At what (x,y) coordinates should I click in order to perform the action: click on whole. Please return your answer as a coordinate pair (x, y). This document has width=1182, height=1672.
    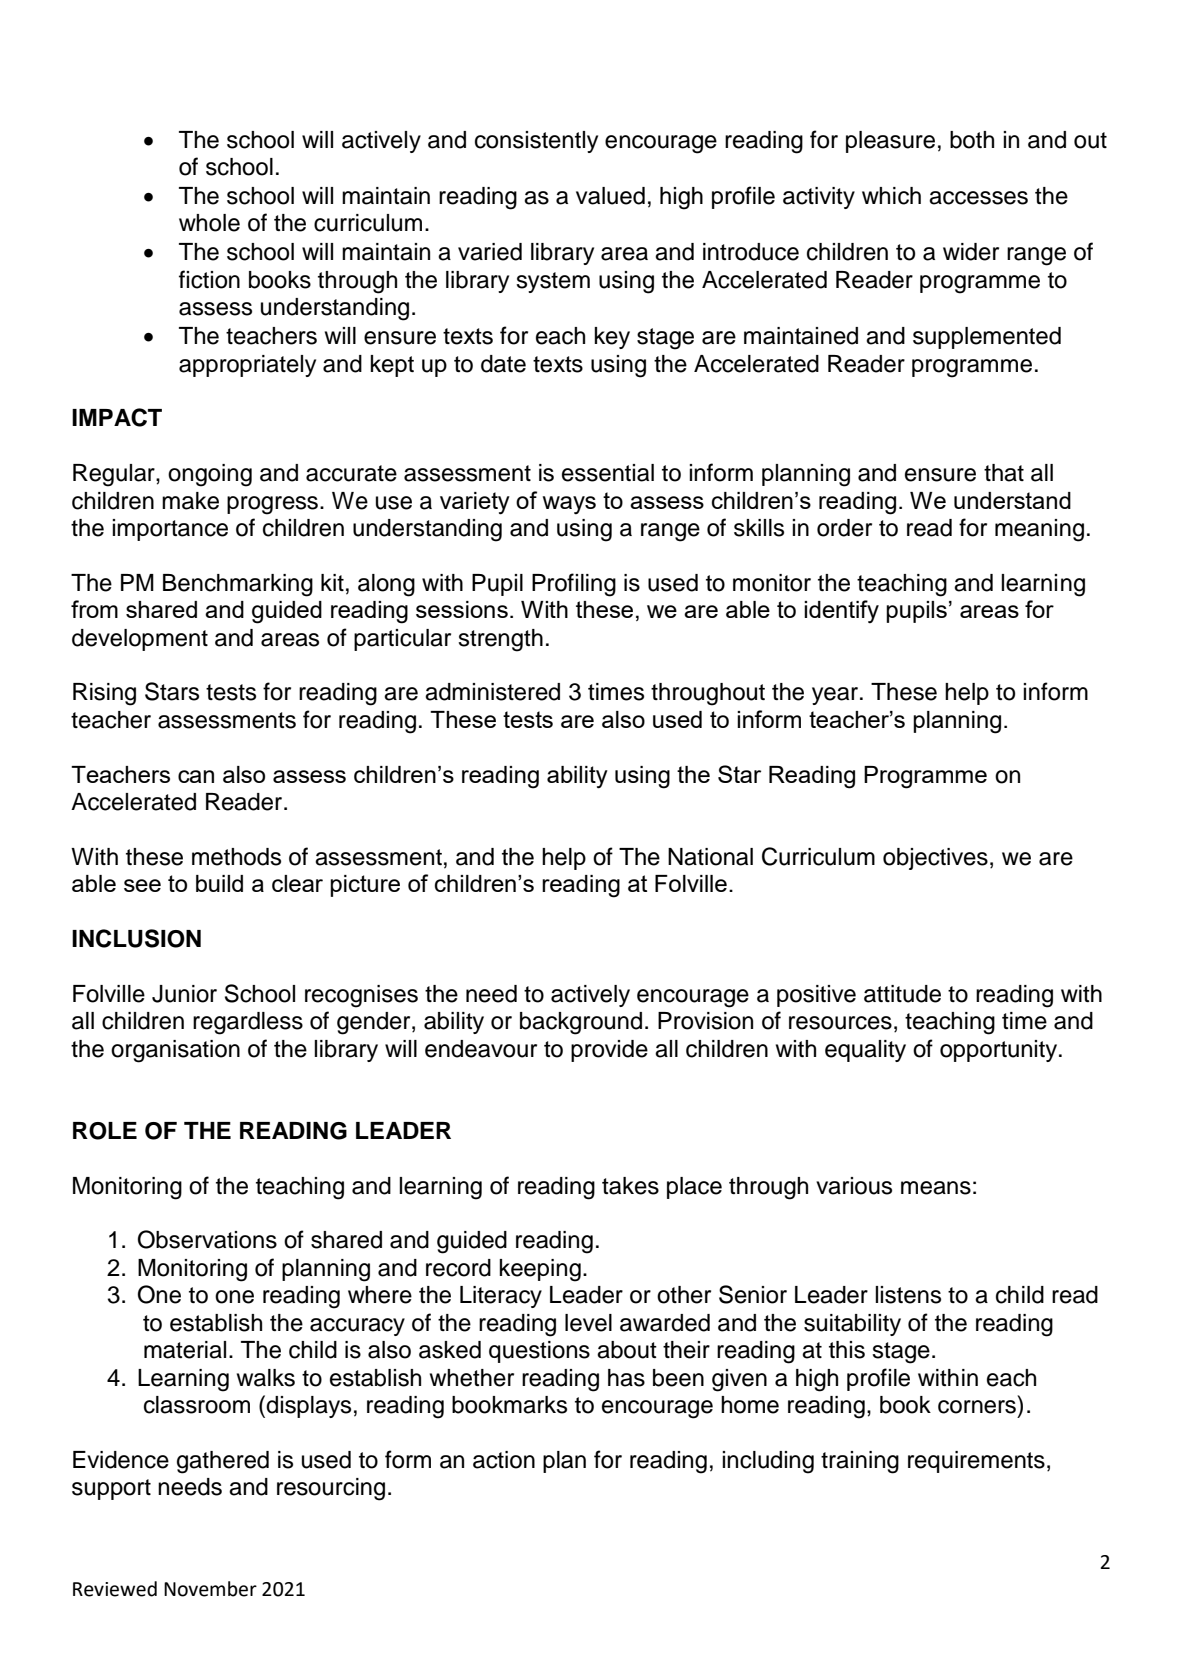
    Looking at the image, I should click on (209, 223).
